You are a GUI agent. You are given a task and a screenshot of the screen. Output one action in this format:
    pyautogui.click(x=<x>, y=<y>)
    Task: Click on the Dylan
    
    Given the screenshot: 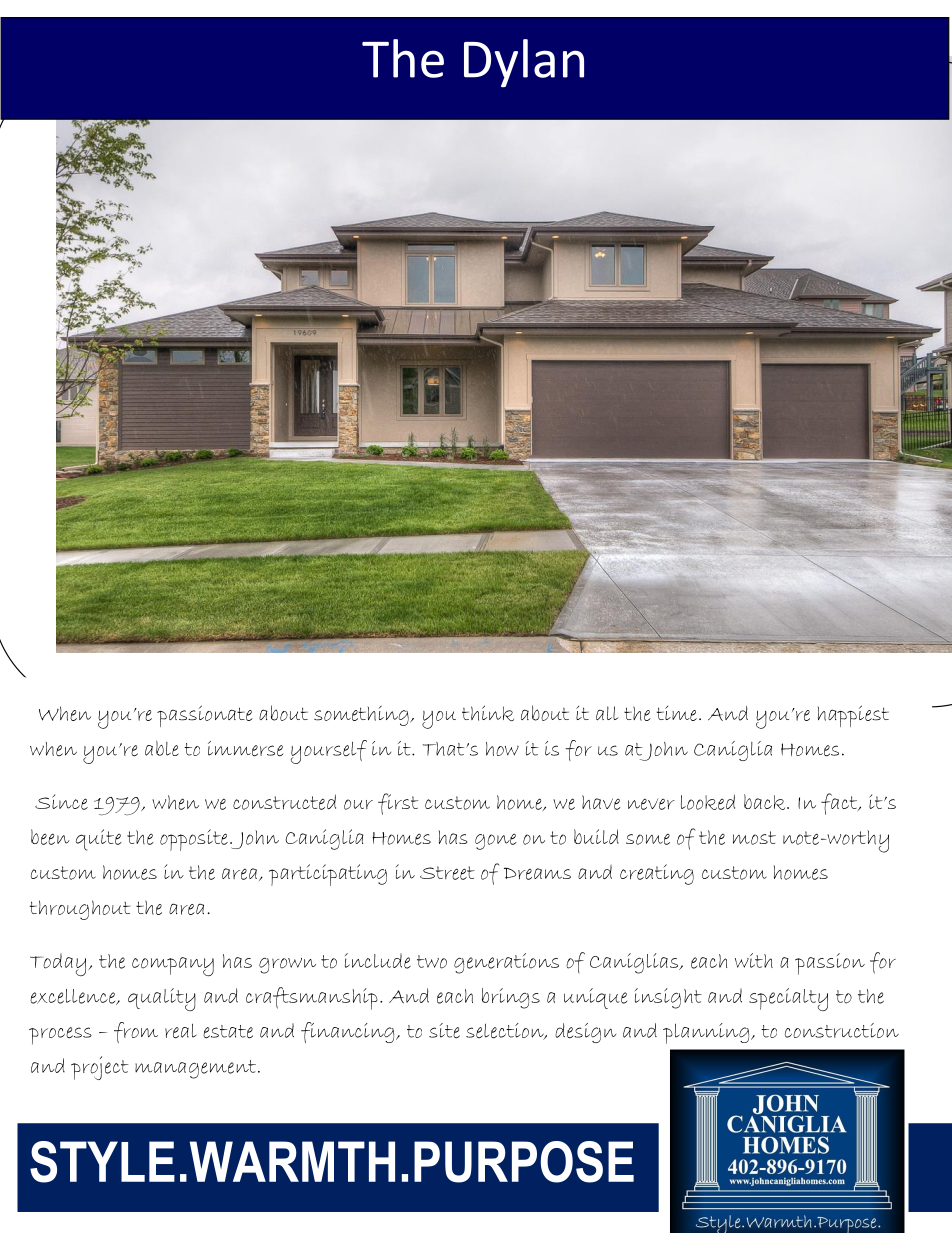 What is the action you would take?
    pyautogui.click(x=524, y=63)
